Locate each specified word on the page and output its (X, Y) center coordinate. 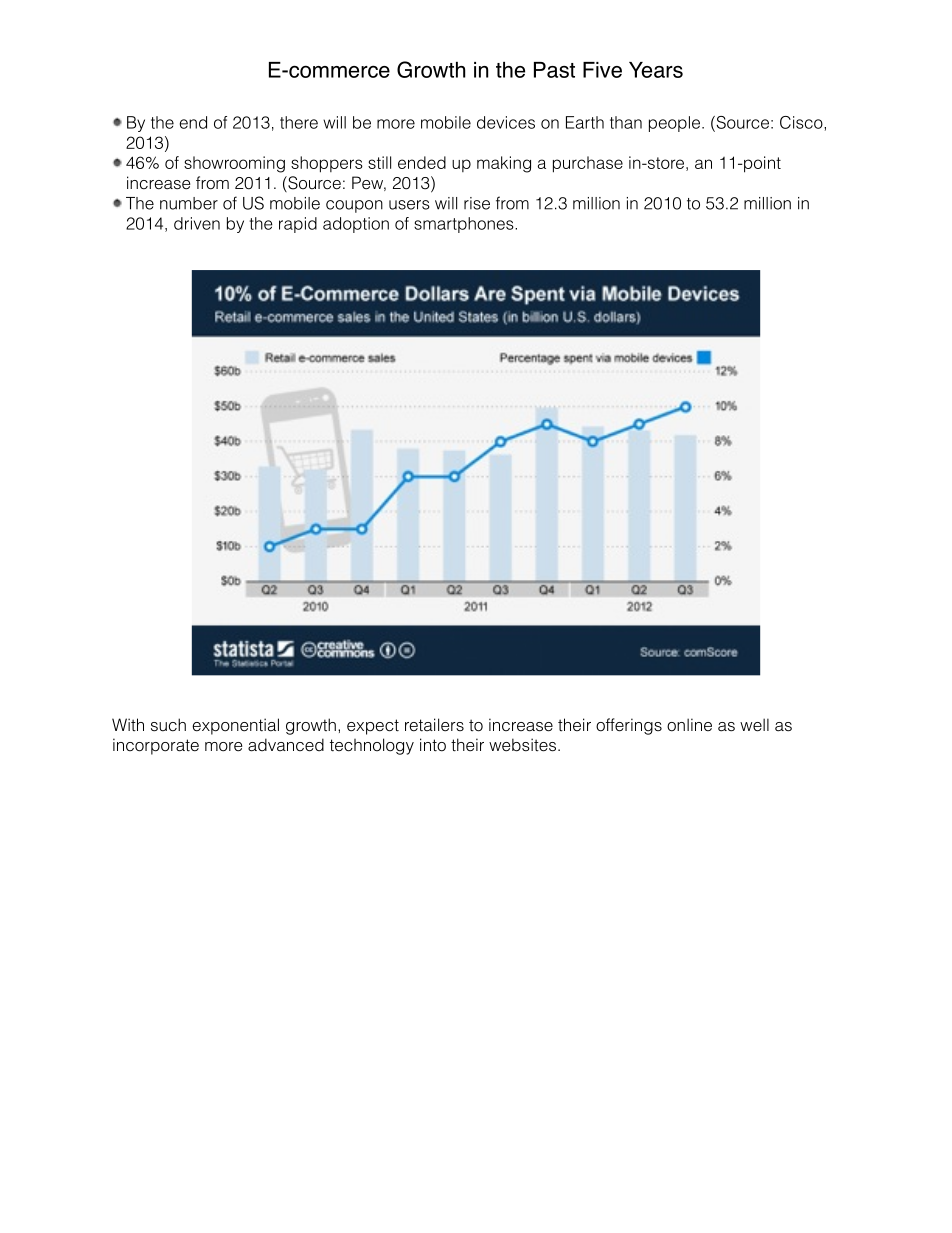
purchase (588, 164)
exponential (235, 726)
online (689, 725)
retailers (434, 725)
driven (197, 223)
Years (656, 70)
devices (506, 122)
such (168, 725)
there (299, 122)
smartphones (465, 225)
